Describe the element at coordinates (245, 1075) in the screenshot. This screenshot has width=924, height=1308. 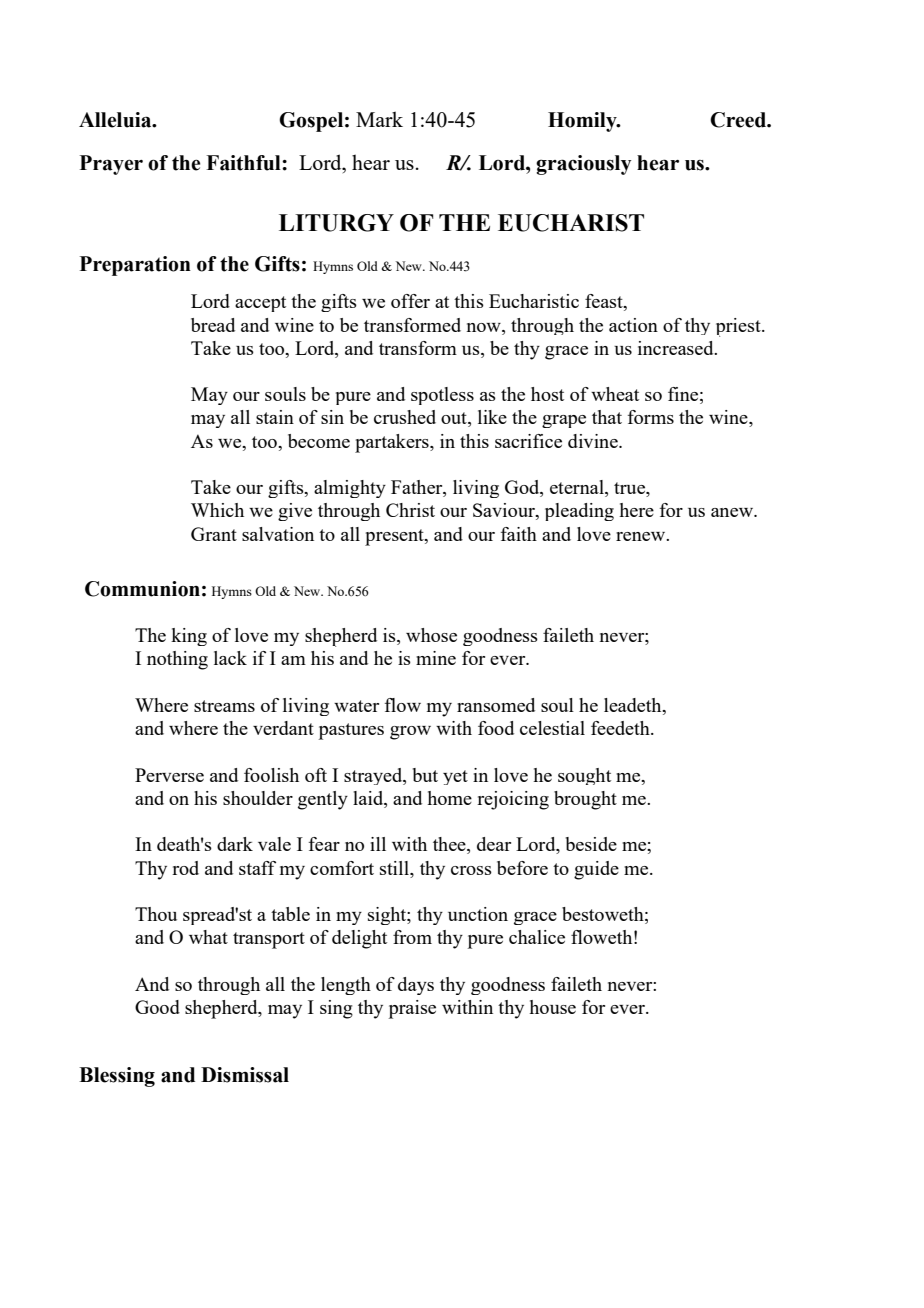
I see `Dismissal` at that location.
